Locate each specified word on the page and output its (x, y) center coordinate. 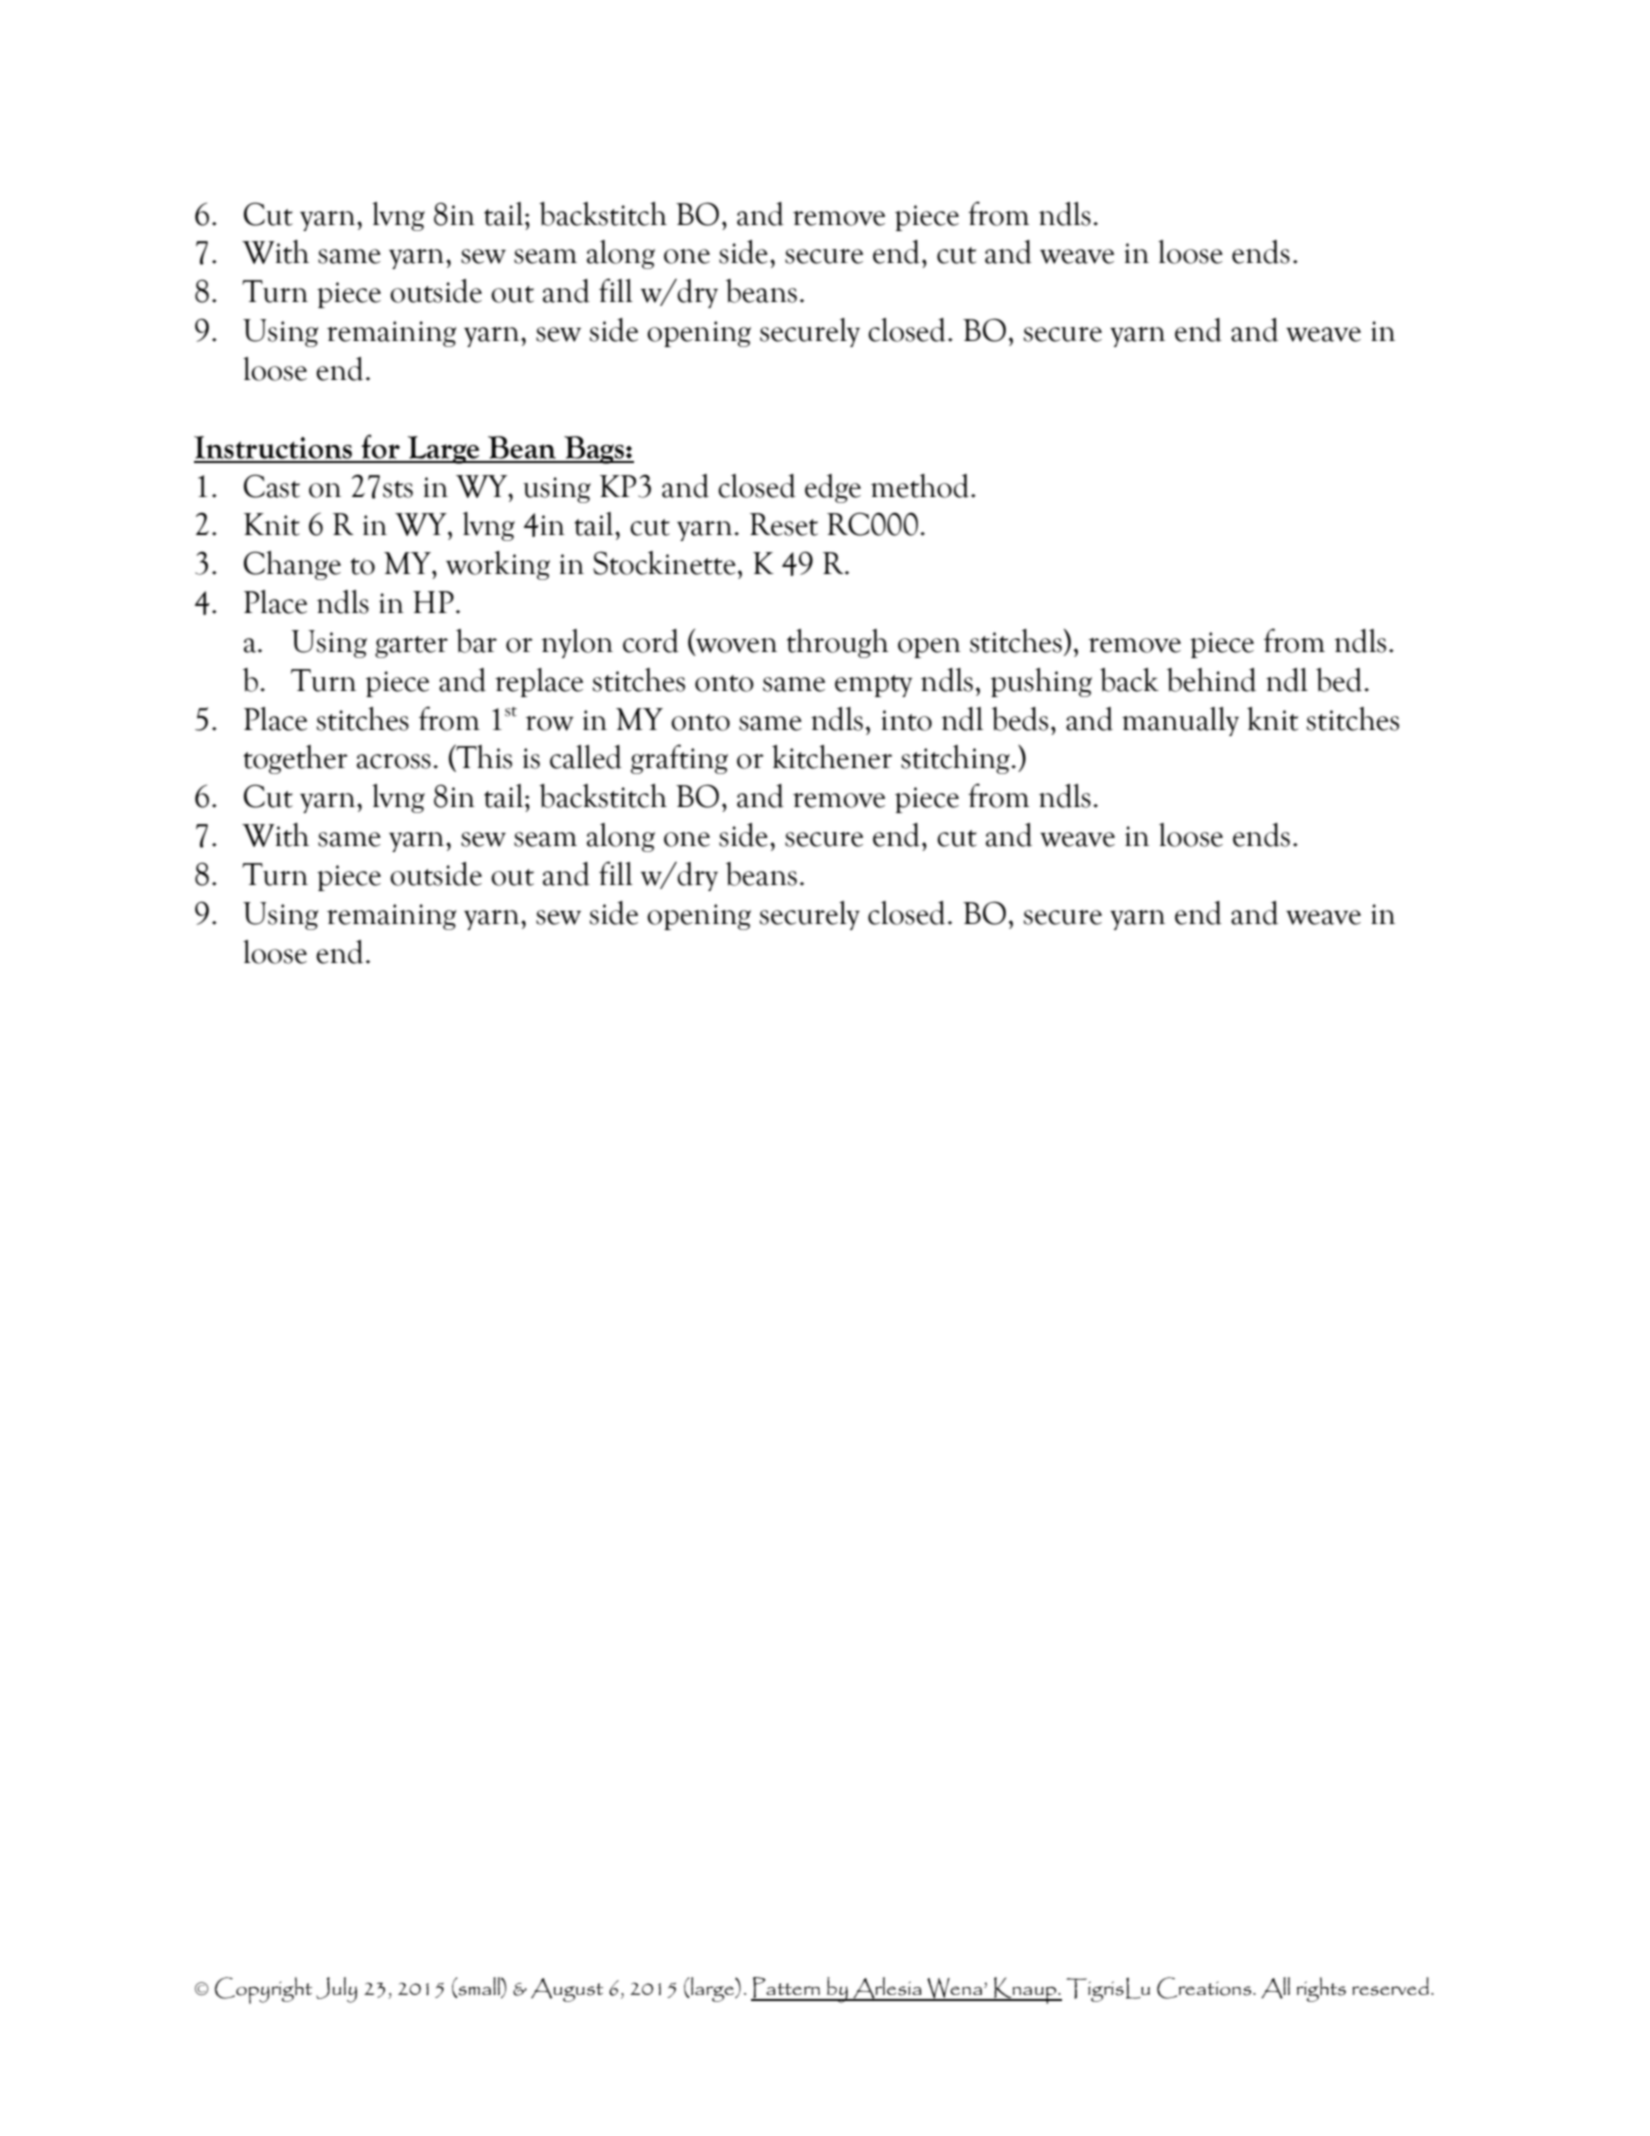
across (394, 761)
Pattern (786, 1989)
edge (833, 488)
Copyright (263, 1990)
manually (1180, 721)
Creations (1205, 1988)
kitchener (832, 757)
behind (1211, 680)
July (336, 1990)
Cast (272, 486)
